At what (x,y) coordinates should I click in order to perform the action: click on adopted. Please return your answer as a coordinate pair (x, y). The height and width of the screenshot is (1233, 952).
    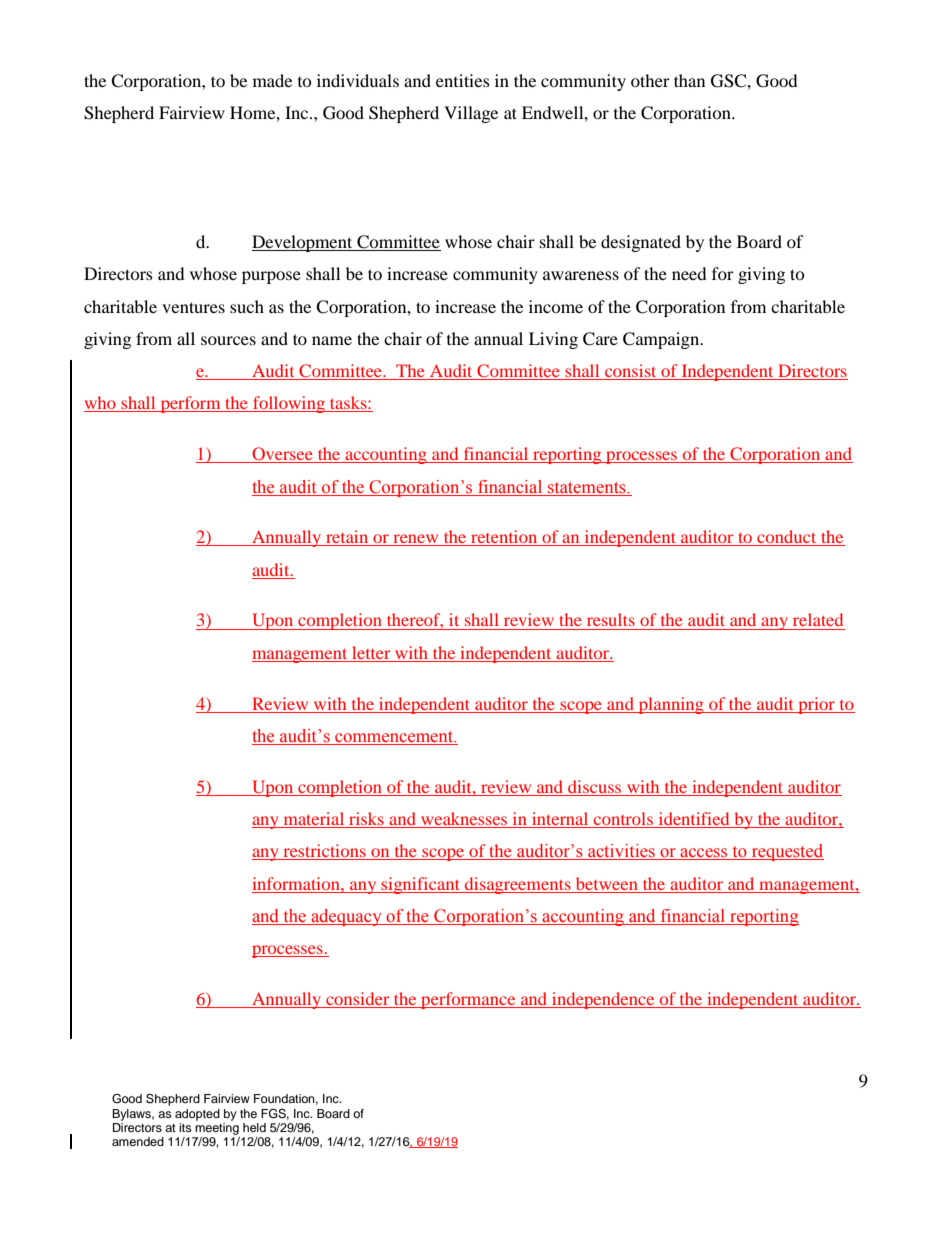
    Looking at the image, I should click on (197, 1115).
